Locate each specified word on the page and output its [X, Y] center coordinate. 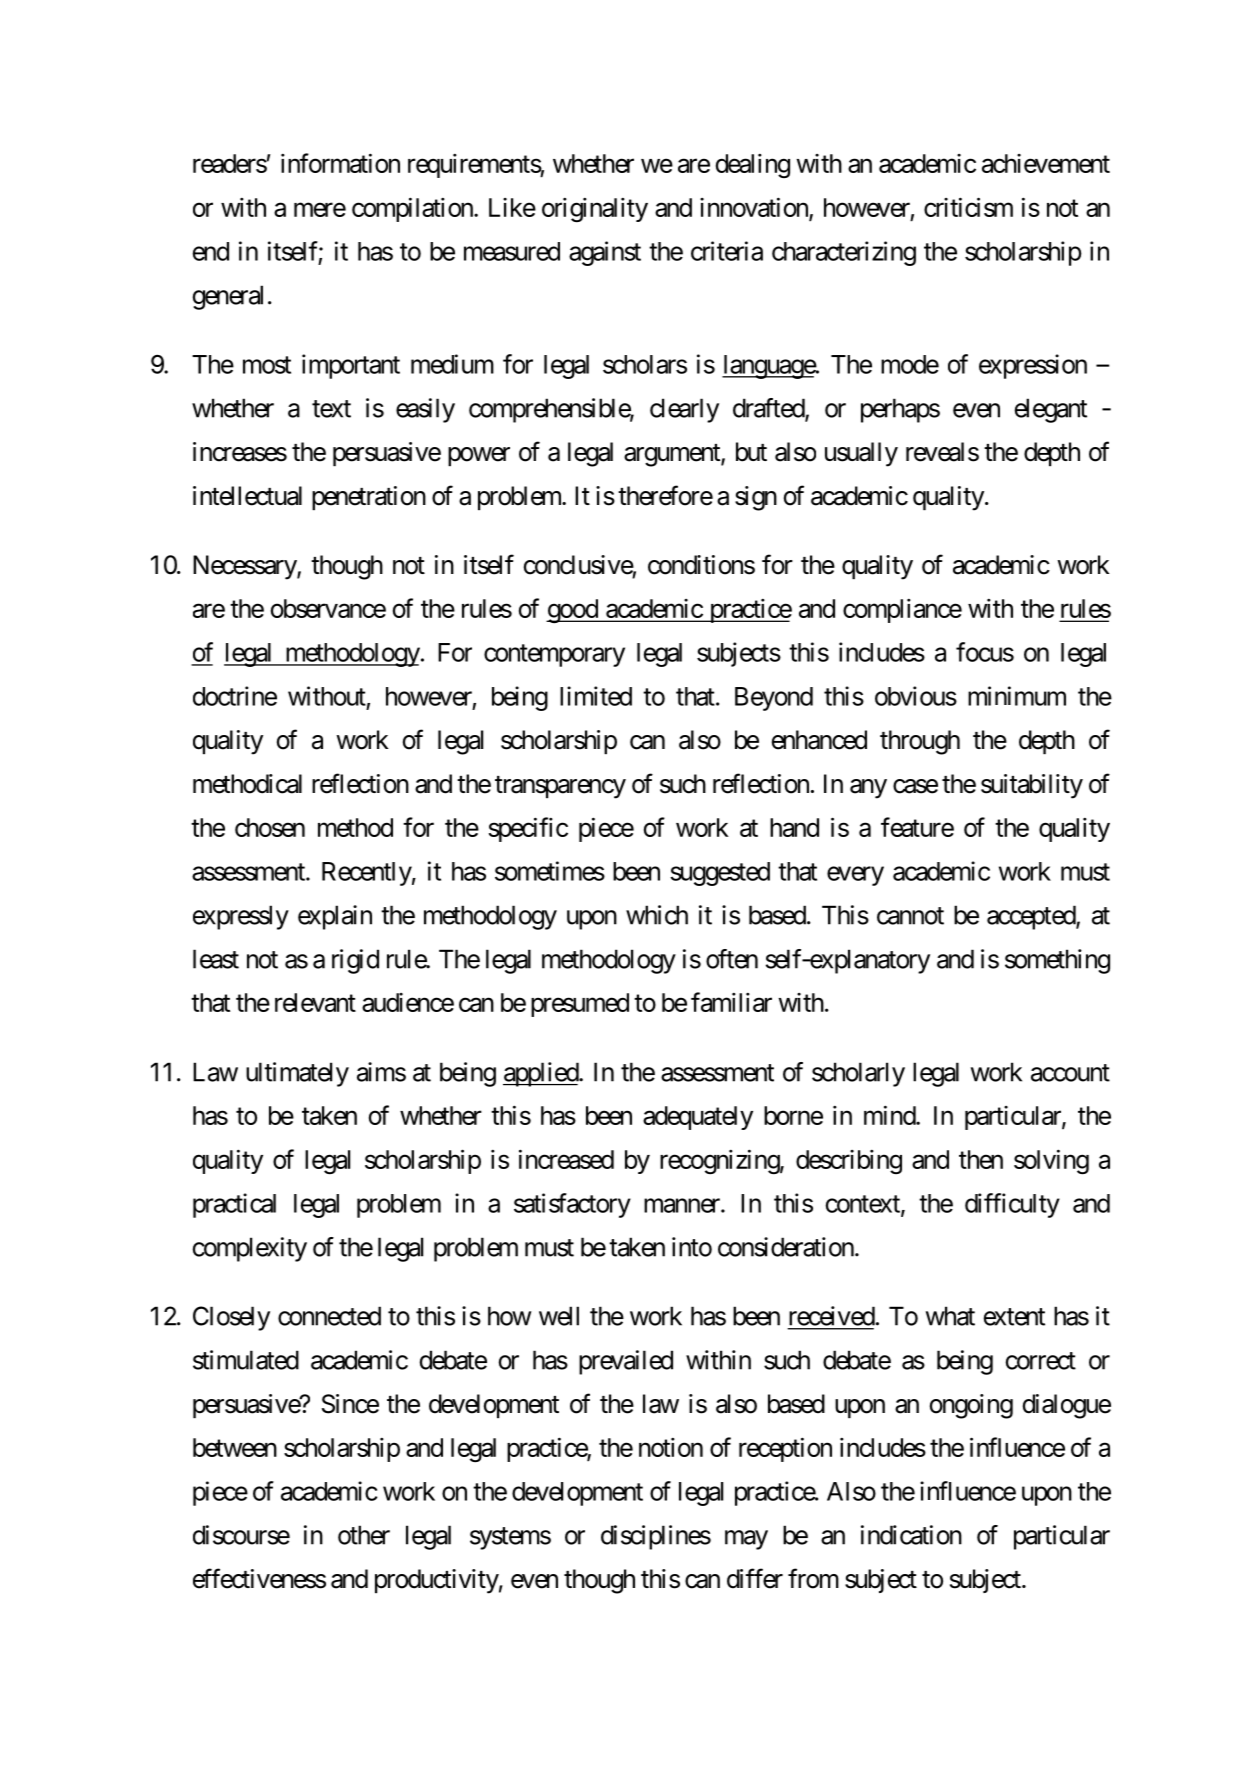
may [746, 1540]
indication [911, 1535]
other [364, 1535]
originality [595, 210]
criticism [968, 207]
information [340, 163]
